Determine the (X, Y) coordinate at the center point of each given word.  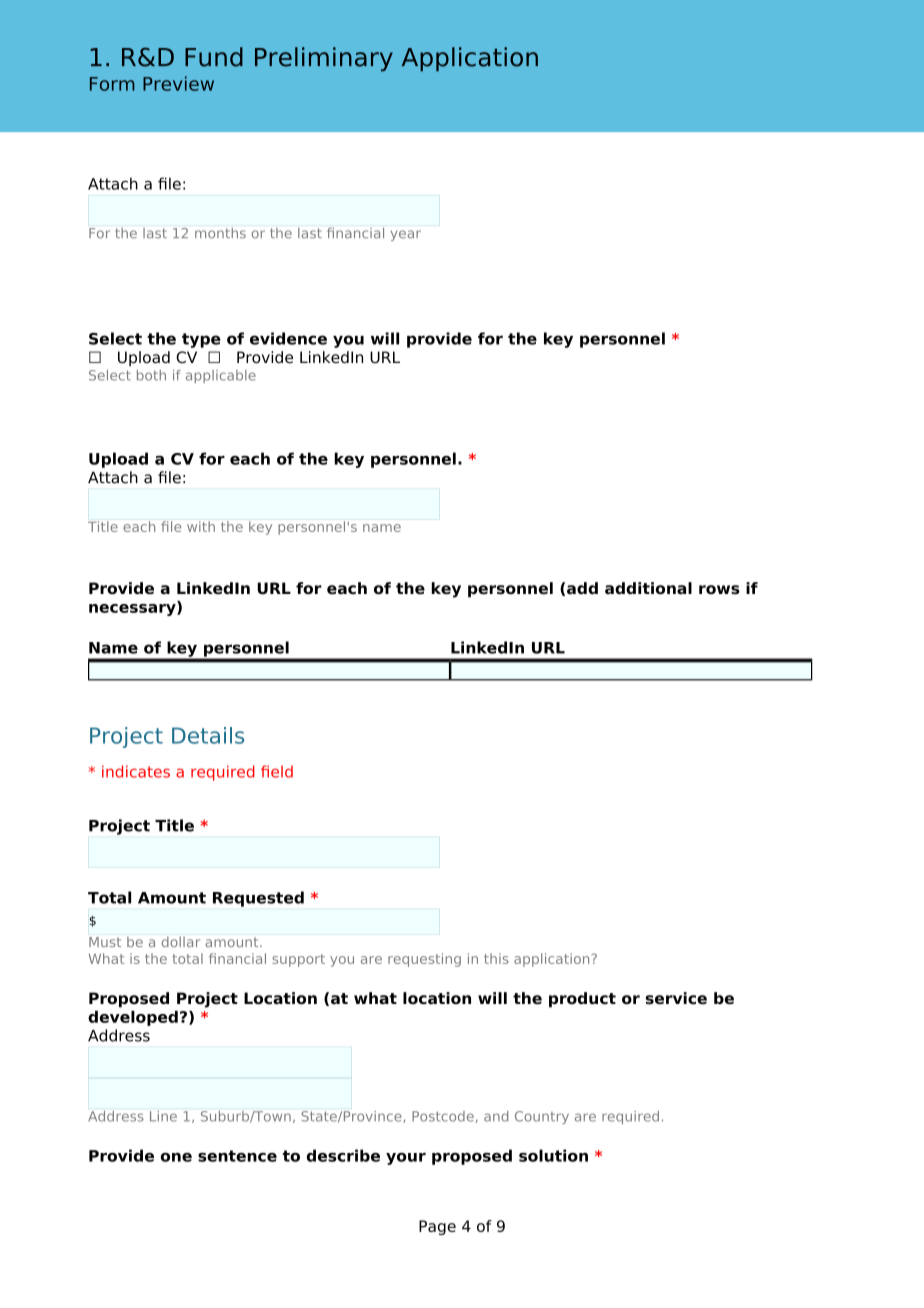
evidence (288, 338)
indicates (136, 771)
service (676, 998)
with (201, 526)
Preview (178, 83)
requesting (424, 960)
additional (648, 588)
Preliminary (324, 59)
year (406, 235)
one (176, 1157)
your (406, 1159)
